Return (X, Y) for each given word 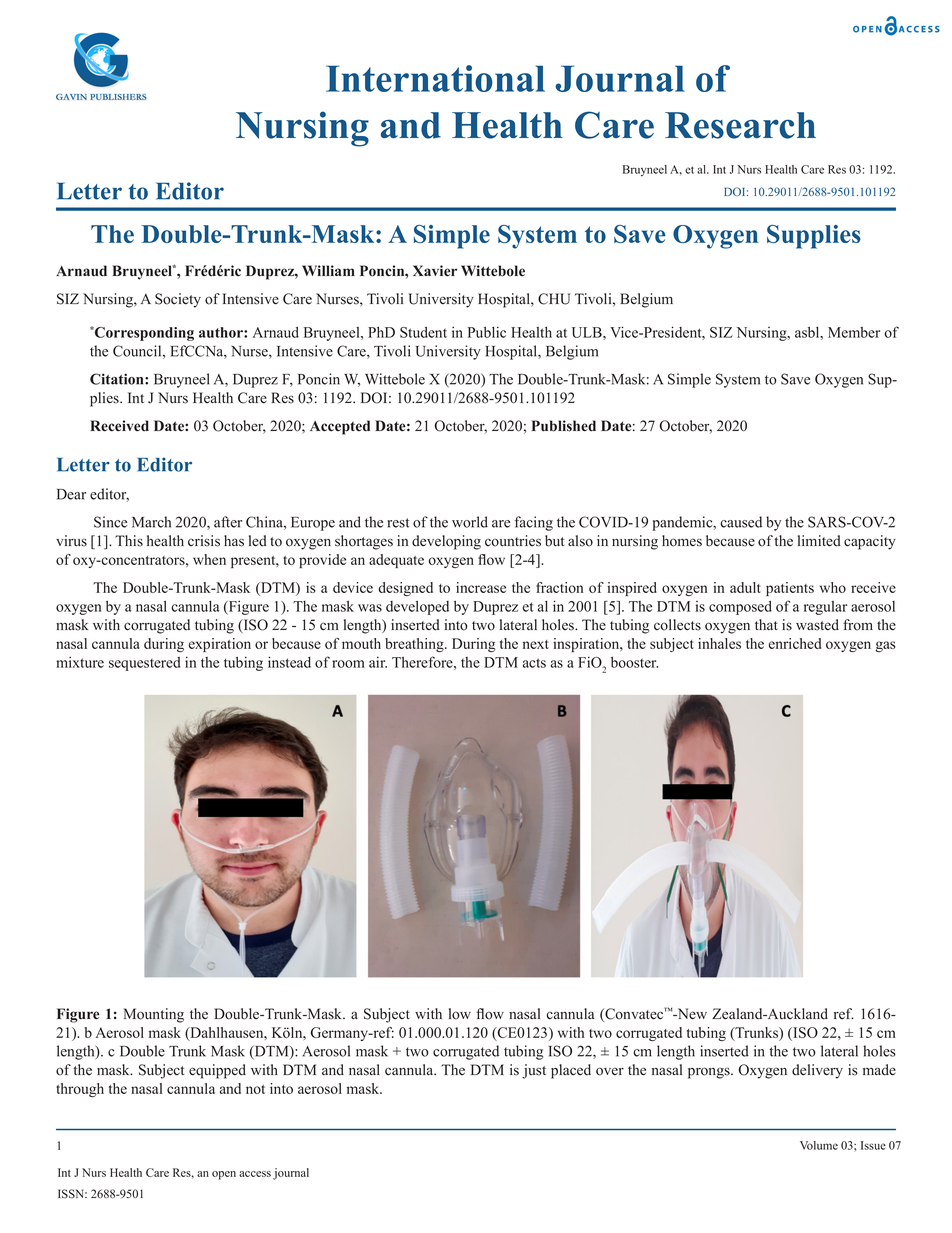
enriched (795, 643)
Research (740, 125)
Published (564, 426)
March (151, 522)
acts (534, 663)
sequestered (144, 664)
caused (741, 522)
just (534, 1071)
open (224, 1175)
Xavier (435, 271)
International (435, 78)
